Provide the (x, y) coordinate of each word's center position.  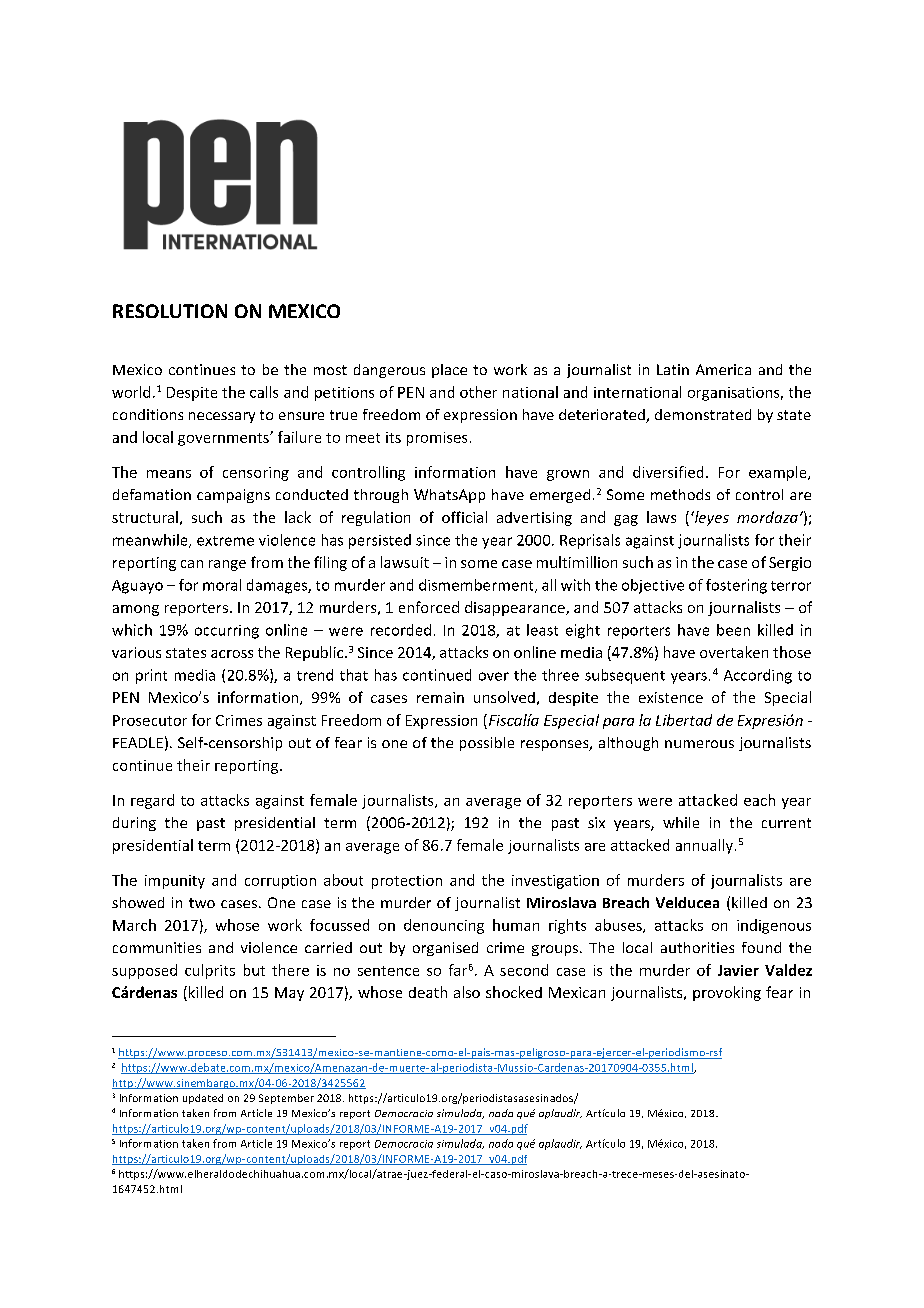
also (467, 992)
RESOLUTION (170, 311)
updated (203, 1099)
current (786, 823)
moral (222, 585)
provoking (727, 993)
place (449, 371)
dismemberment (477, 586)
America (723, 369)
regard (152, 801)
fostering (736, 586)
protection (407, 882)
